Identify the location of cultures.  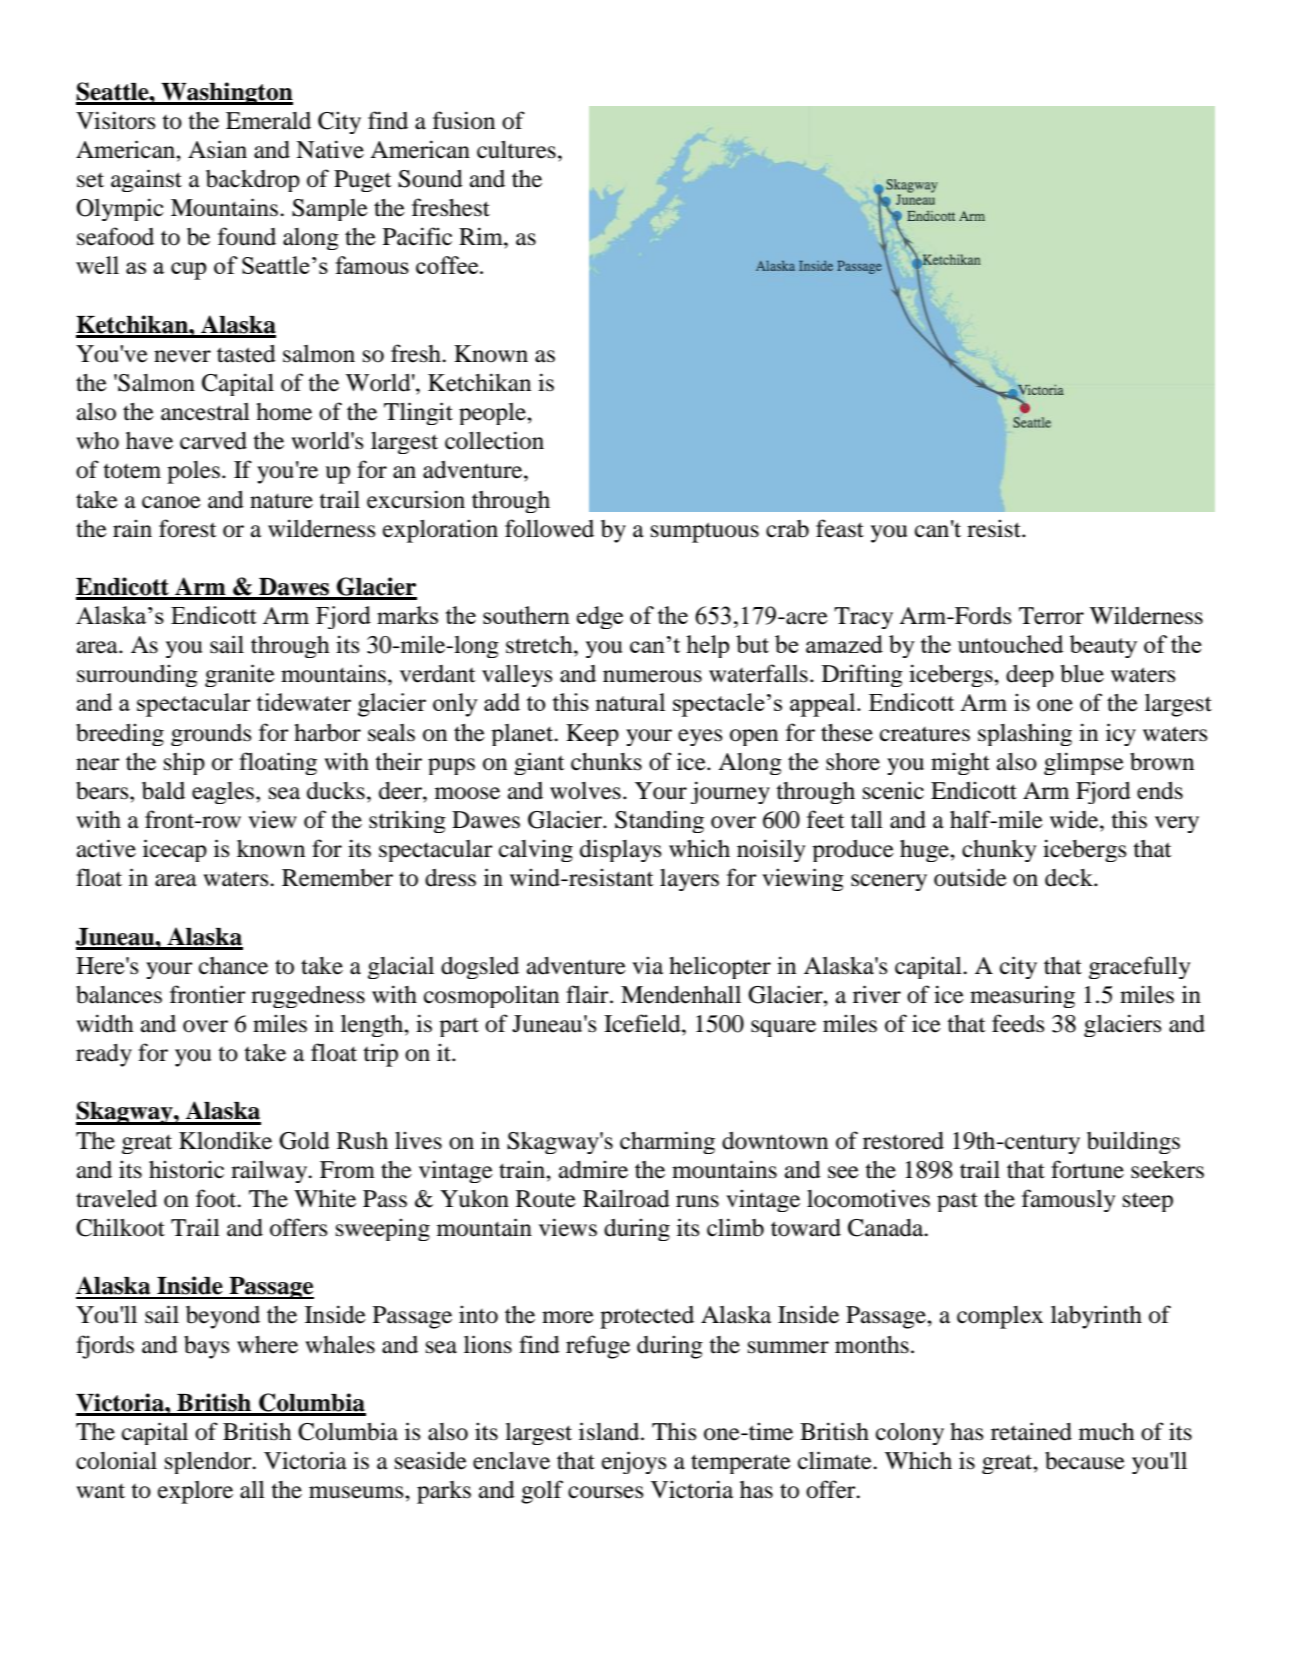
(516, 150).
